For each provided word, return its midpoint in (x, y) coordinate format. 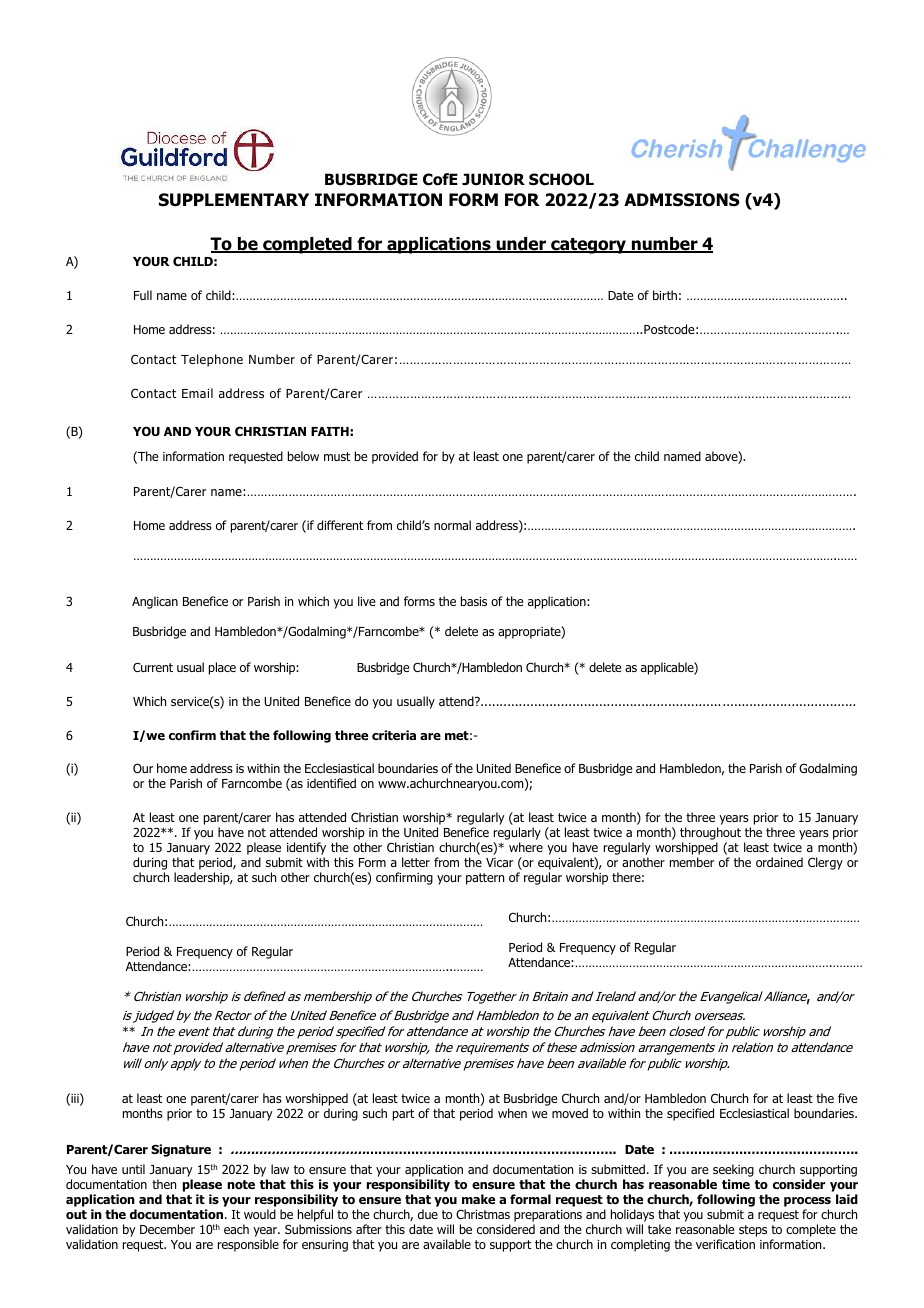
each (236, 1229)
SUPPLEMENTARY (234, 200)
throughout (710, 833)
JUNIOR (493, 179)
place (222, 668)
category (589, 246)
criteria (394, 735)
